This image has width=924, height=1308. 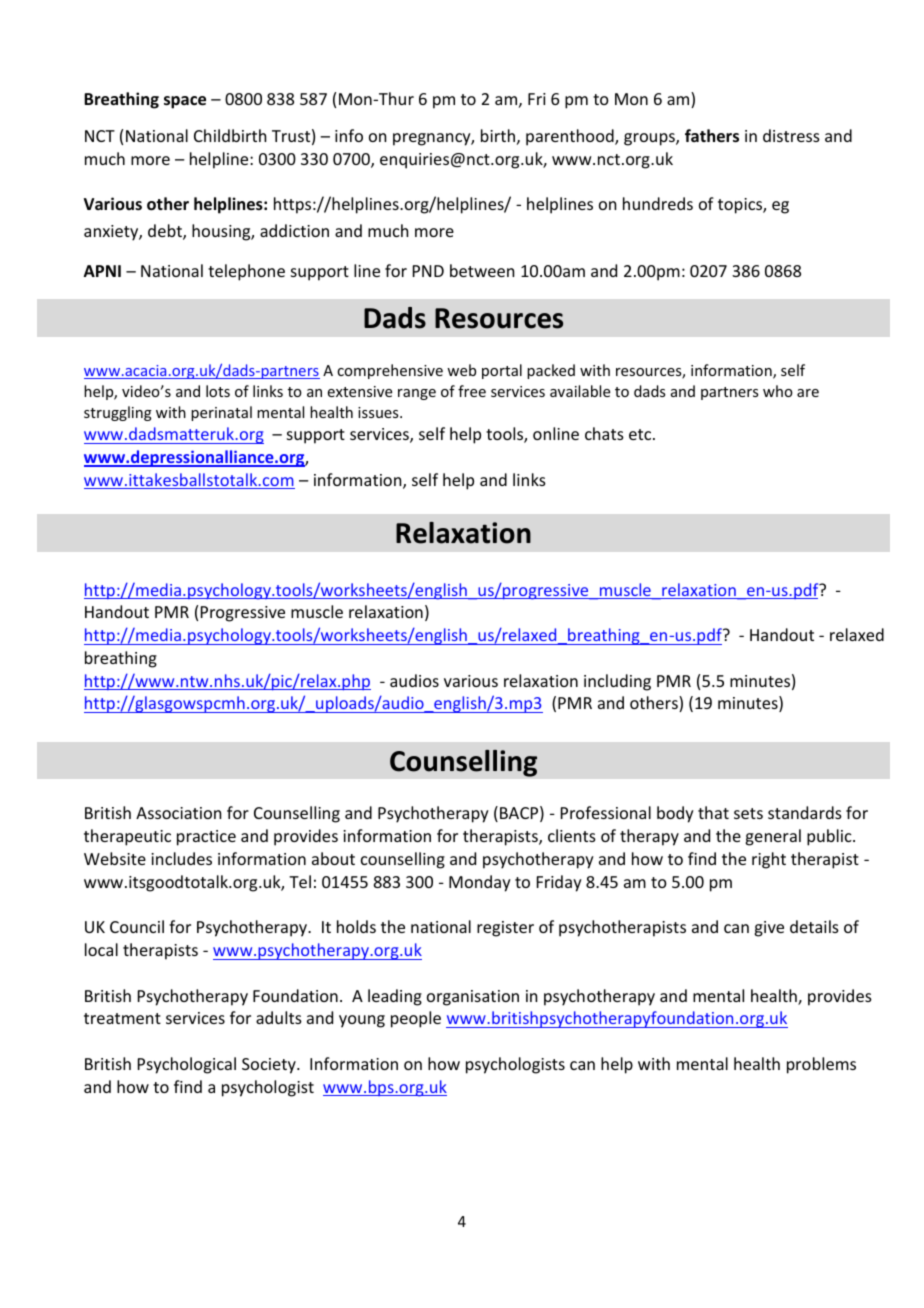 I want to click on people, so click(x=416, y=1019).
